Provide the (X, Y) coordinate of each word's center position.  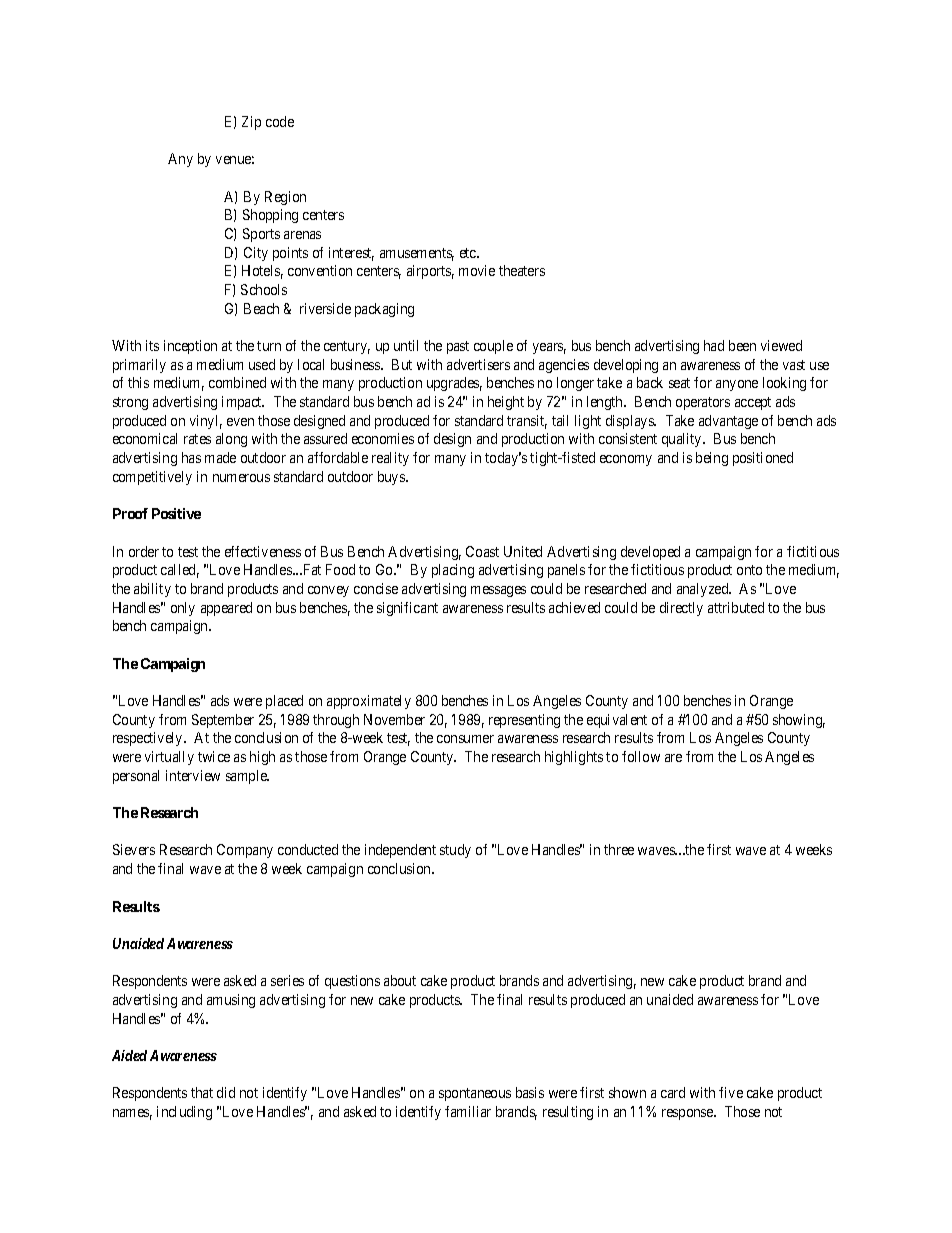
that (202, 1092)
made (220, 457)
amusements (417, 254)
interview (193, 775)
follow (641, 756)
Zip (251, 123)
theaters (522, 270)
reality (390, 459)
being (712, 459)
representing (524, 721)
